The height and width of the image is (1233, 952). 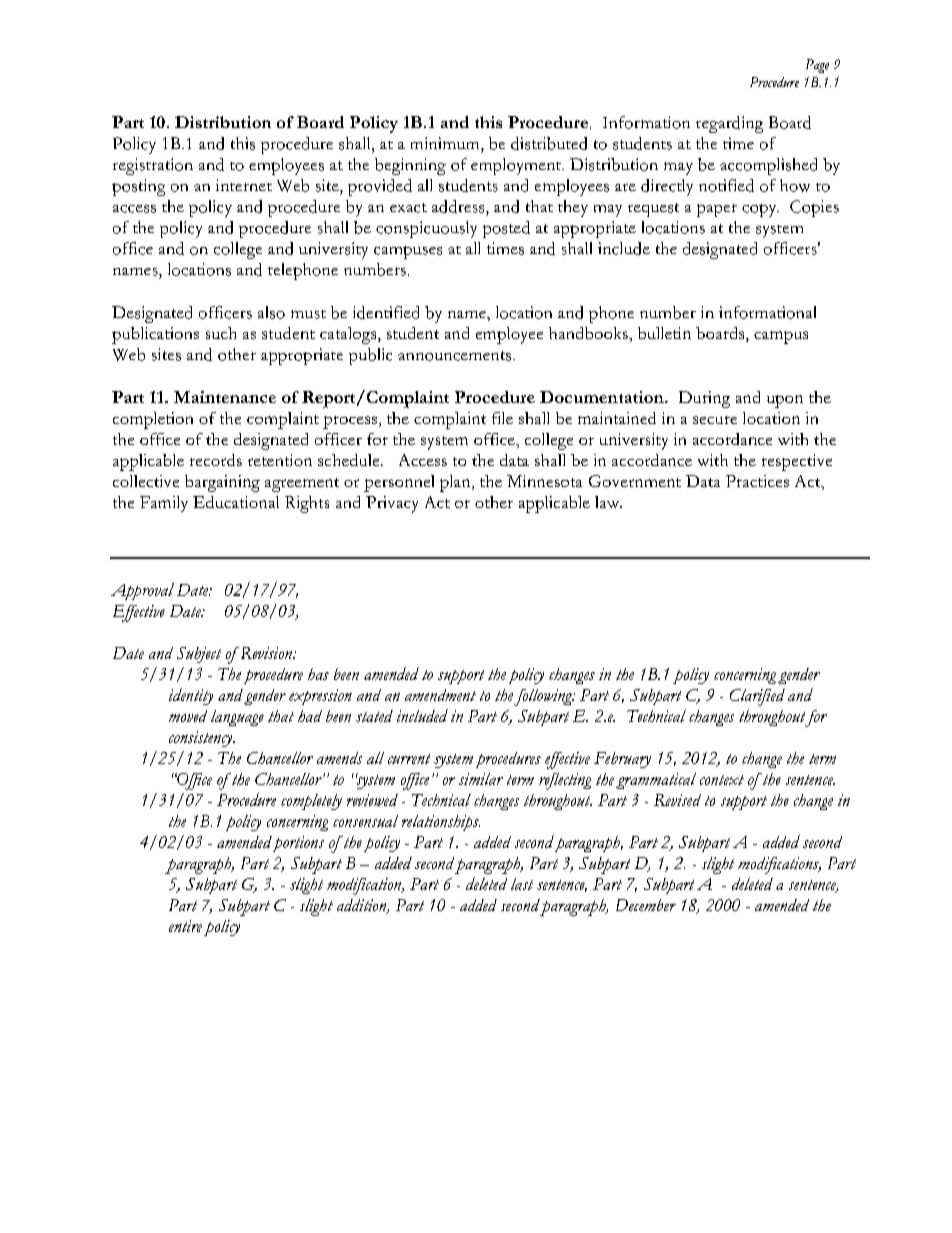 I want to click on secure, so click(x=715, y=420).
